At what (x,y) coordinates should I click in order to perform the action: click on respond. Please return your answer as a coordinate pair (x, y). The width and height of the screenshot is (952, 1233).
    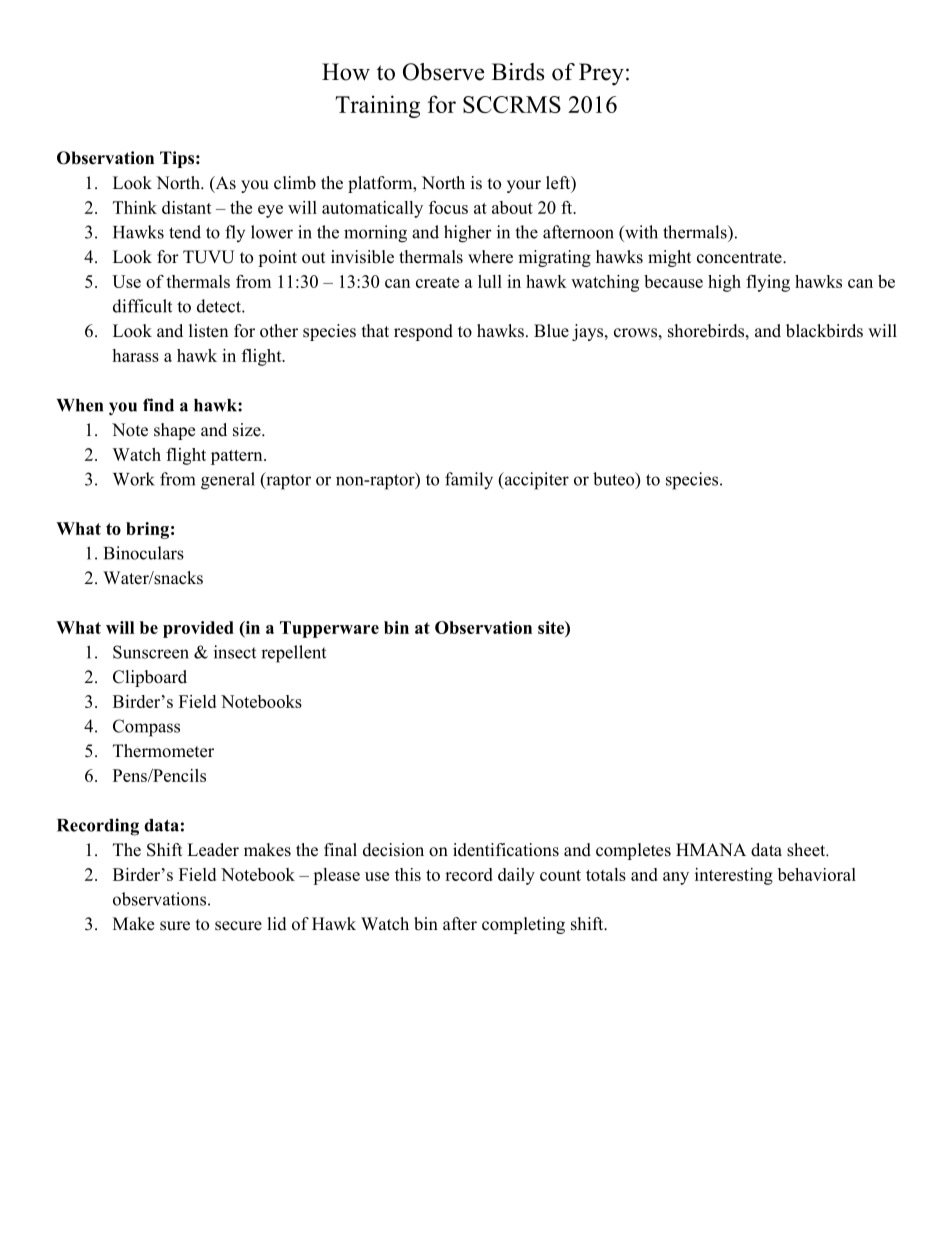
    Looking at the image, I should click on (423, 332).
